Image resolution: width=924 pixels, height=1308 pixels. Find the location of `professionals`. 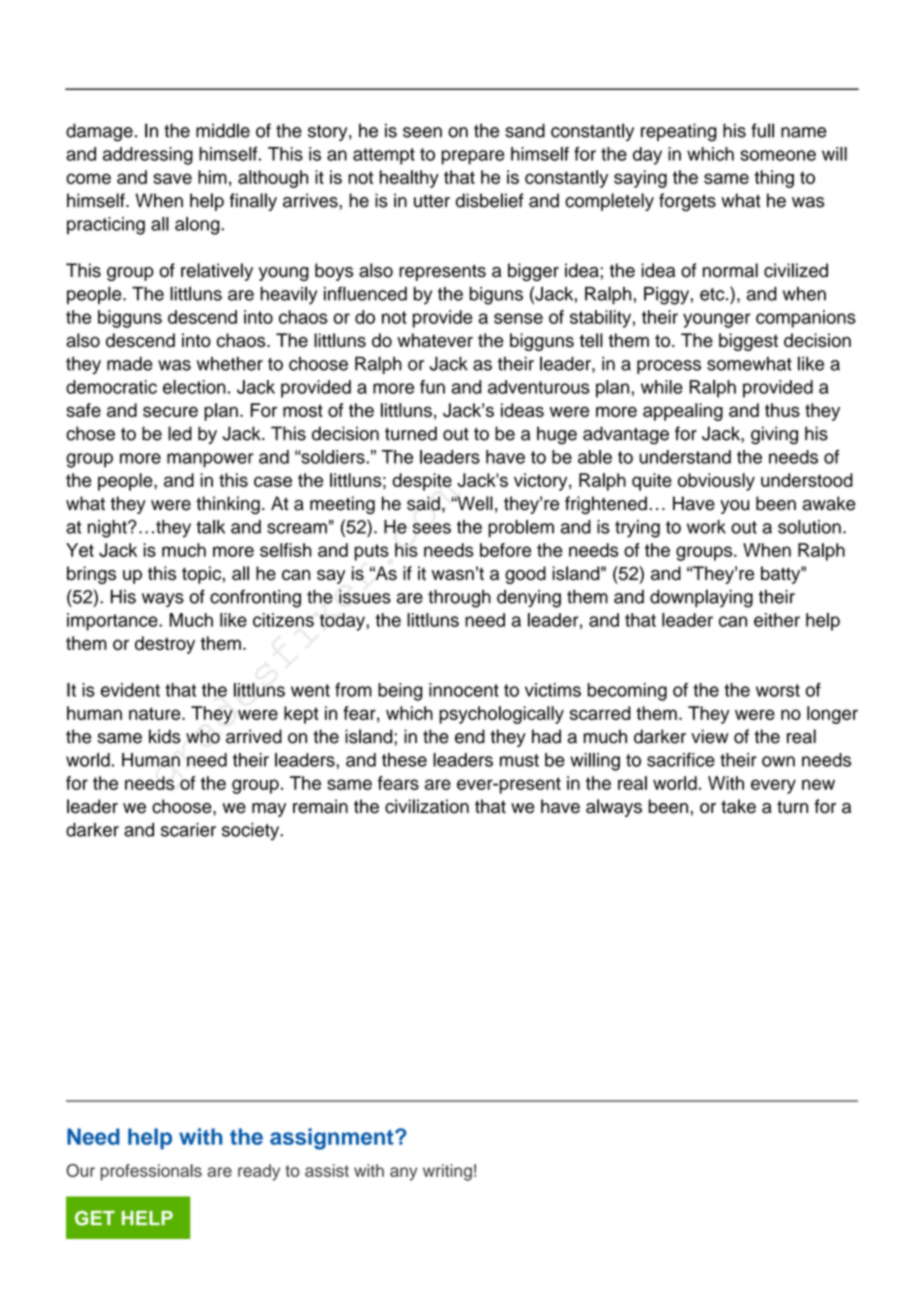

professionals is located at coordinates (151, 1172).
